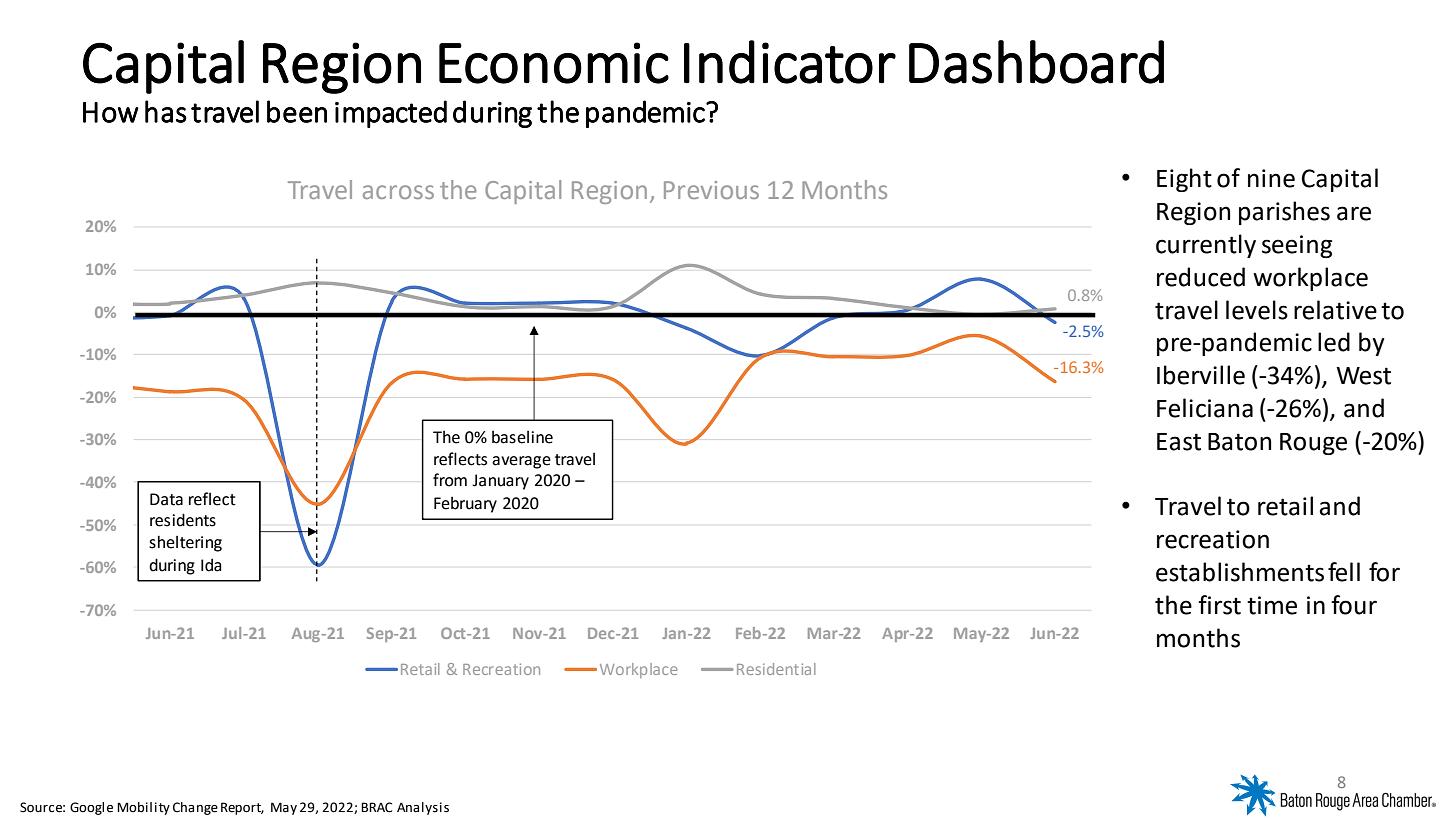 This document has height=819, width=1456. What do you see at coordinates (790, 62) in the document?
I see `Indicator` at bounding box center [790, 62].
